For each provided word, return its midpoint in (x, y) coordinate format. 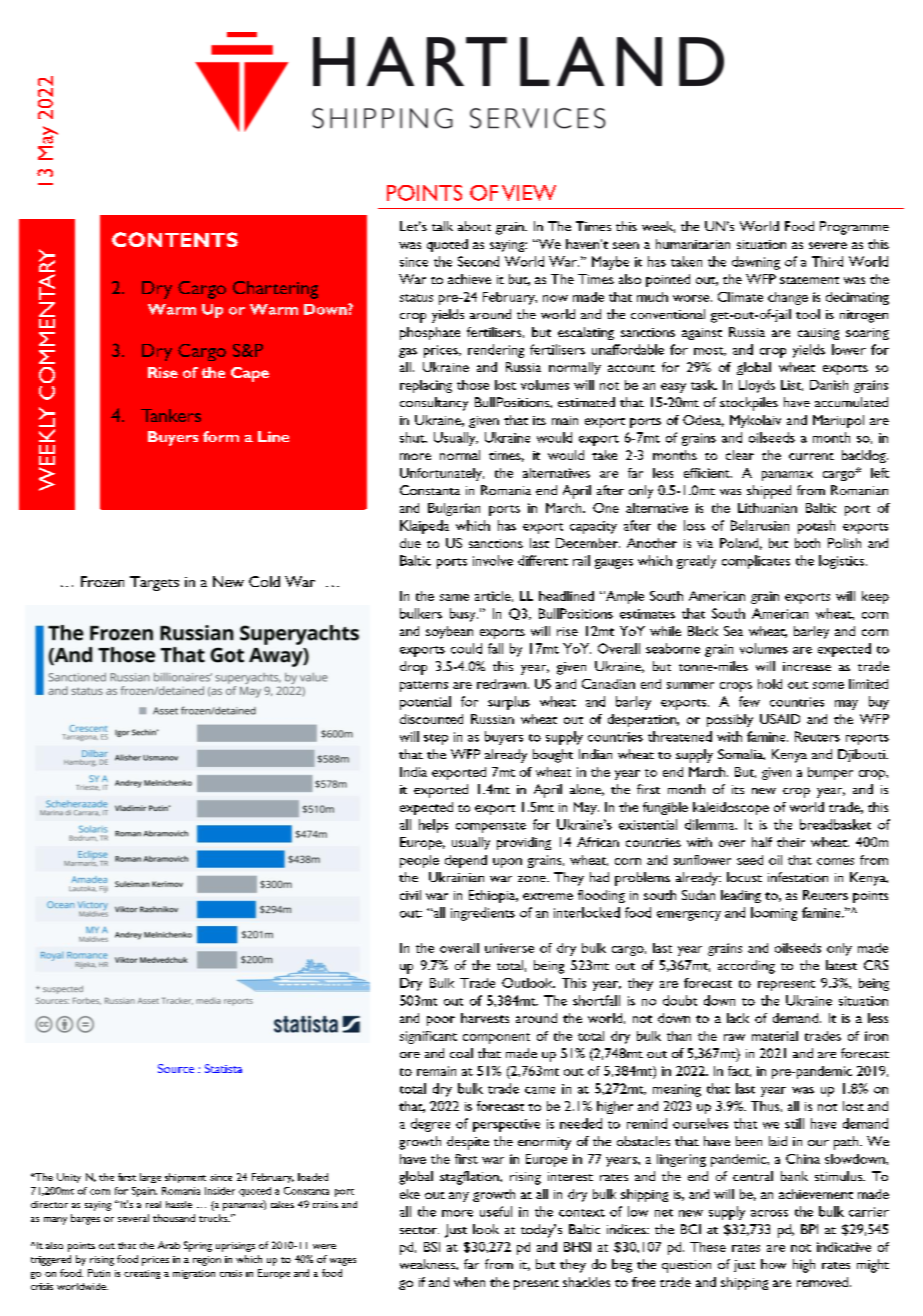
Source (176, 1068)
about (474, 226)
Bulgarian (454, 509)
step (436, 739)
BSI (432, 1247)
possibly (730, 720)
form (221, 436)
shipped (769, 492)
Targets (154, 583)
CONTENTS (175, 239)
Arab (169, 1245)
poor (441, 1021)
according (746, 967)
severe (828, 245)
